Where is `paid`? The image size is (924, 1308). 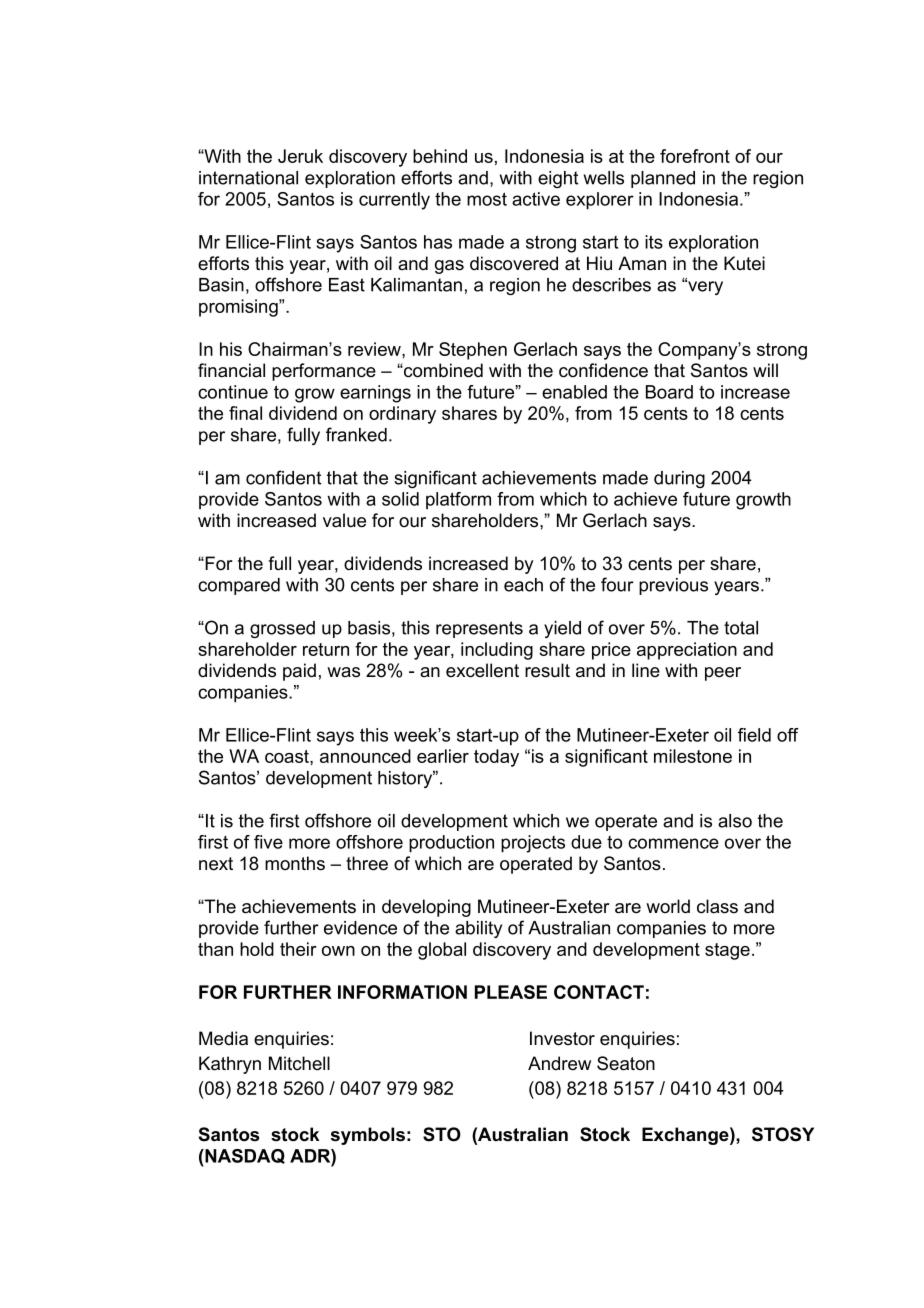
paid is located at coordinates (299, 672).
